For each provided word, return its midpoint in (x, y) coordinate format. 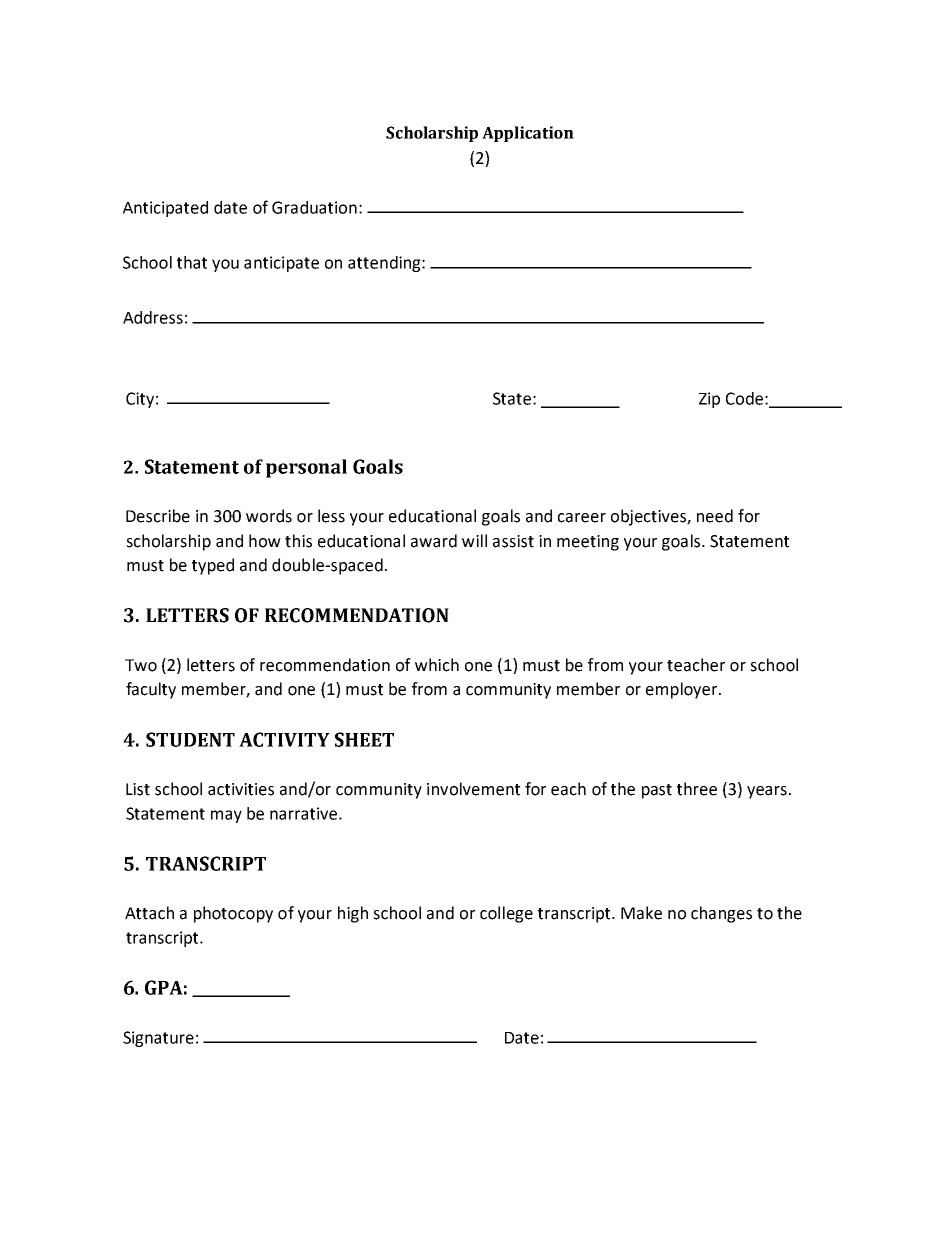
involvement (473, 789)
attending (385, 264)
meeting (588, 543)
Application (528, 134)
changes (721, 914)
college (506, 914)
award (434, 541)
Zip (709, 400)
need (715, 516)
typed (213, 566)
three (697, 789)
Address (153, 317)
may (226, 816)
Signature (158, 1039)
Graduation (314, 207)
